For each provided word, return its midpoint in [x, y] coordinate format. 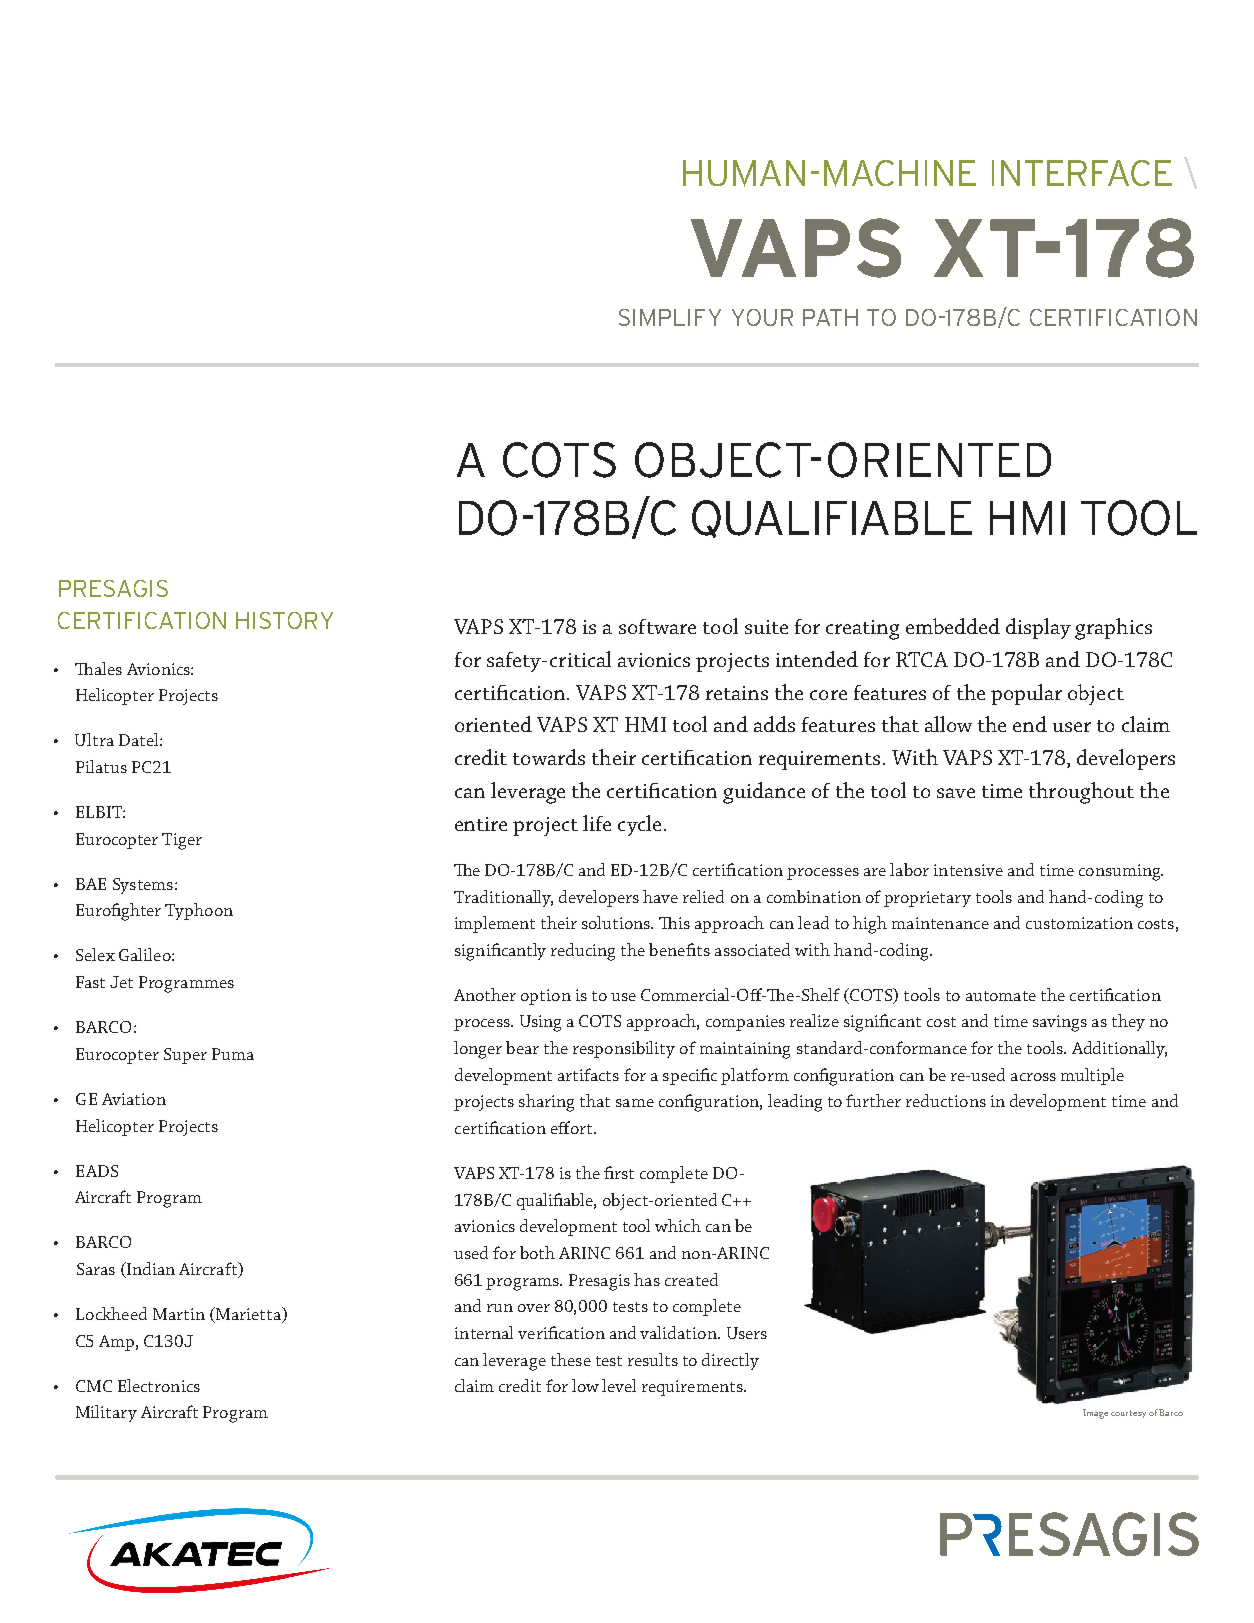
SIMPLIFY [670, 317]
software [657, 626]
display [1038, 628]
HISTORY [284, 620]
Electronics [159, 1385]
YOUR [762, 317]
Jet [121, 982]
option [546, 997]
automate [1001, 996]
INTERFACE [1082, 173]
